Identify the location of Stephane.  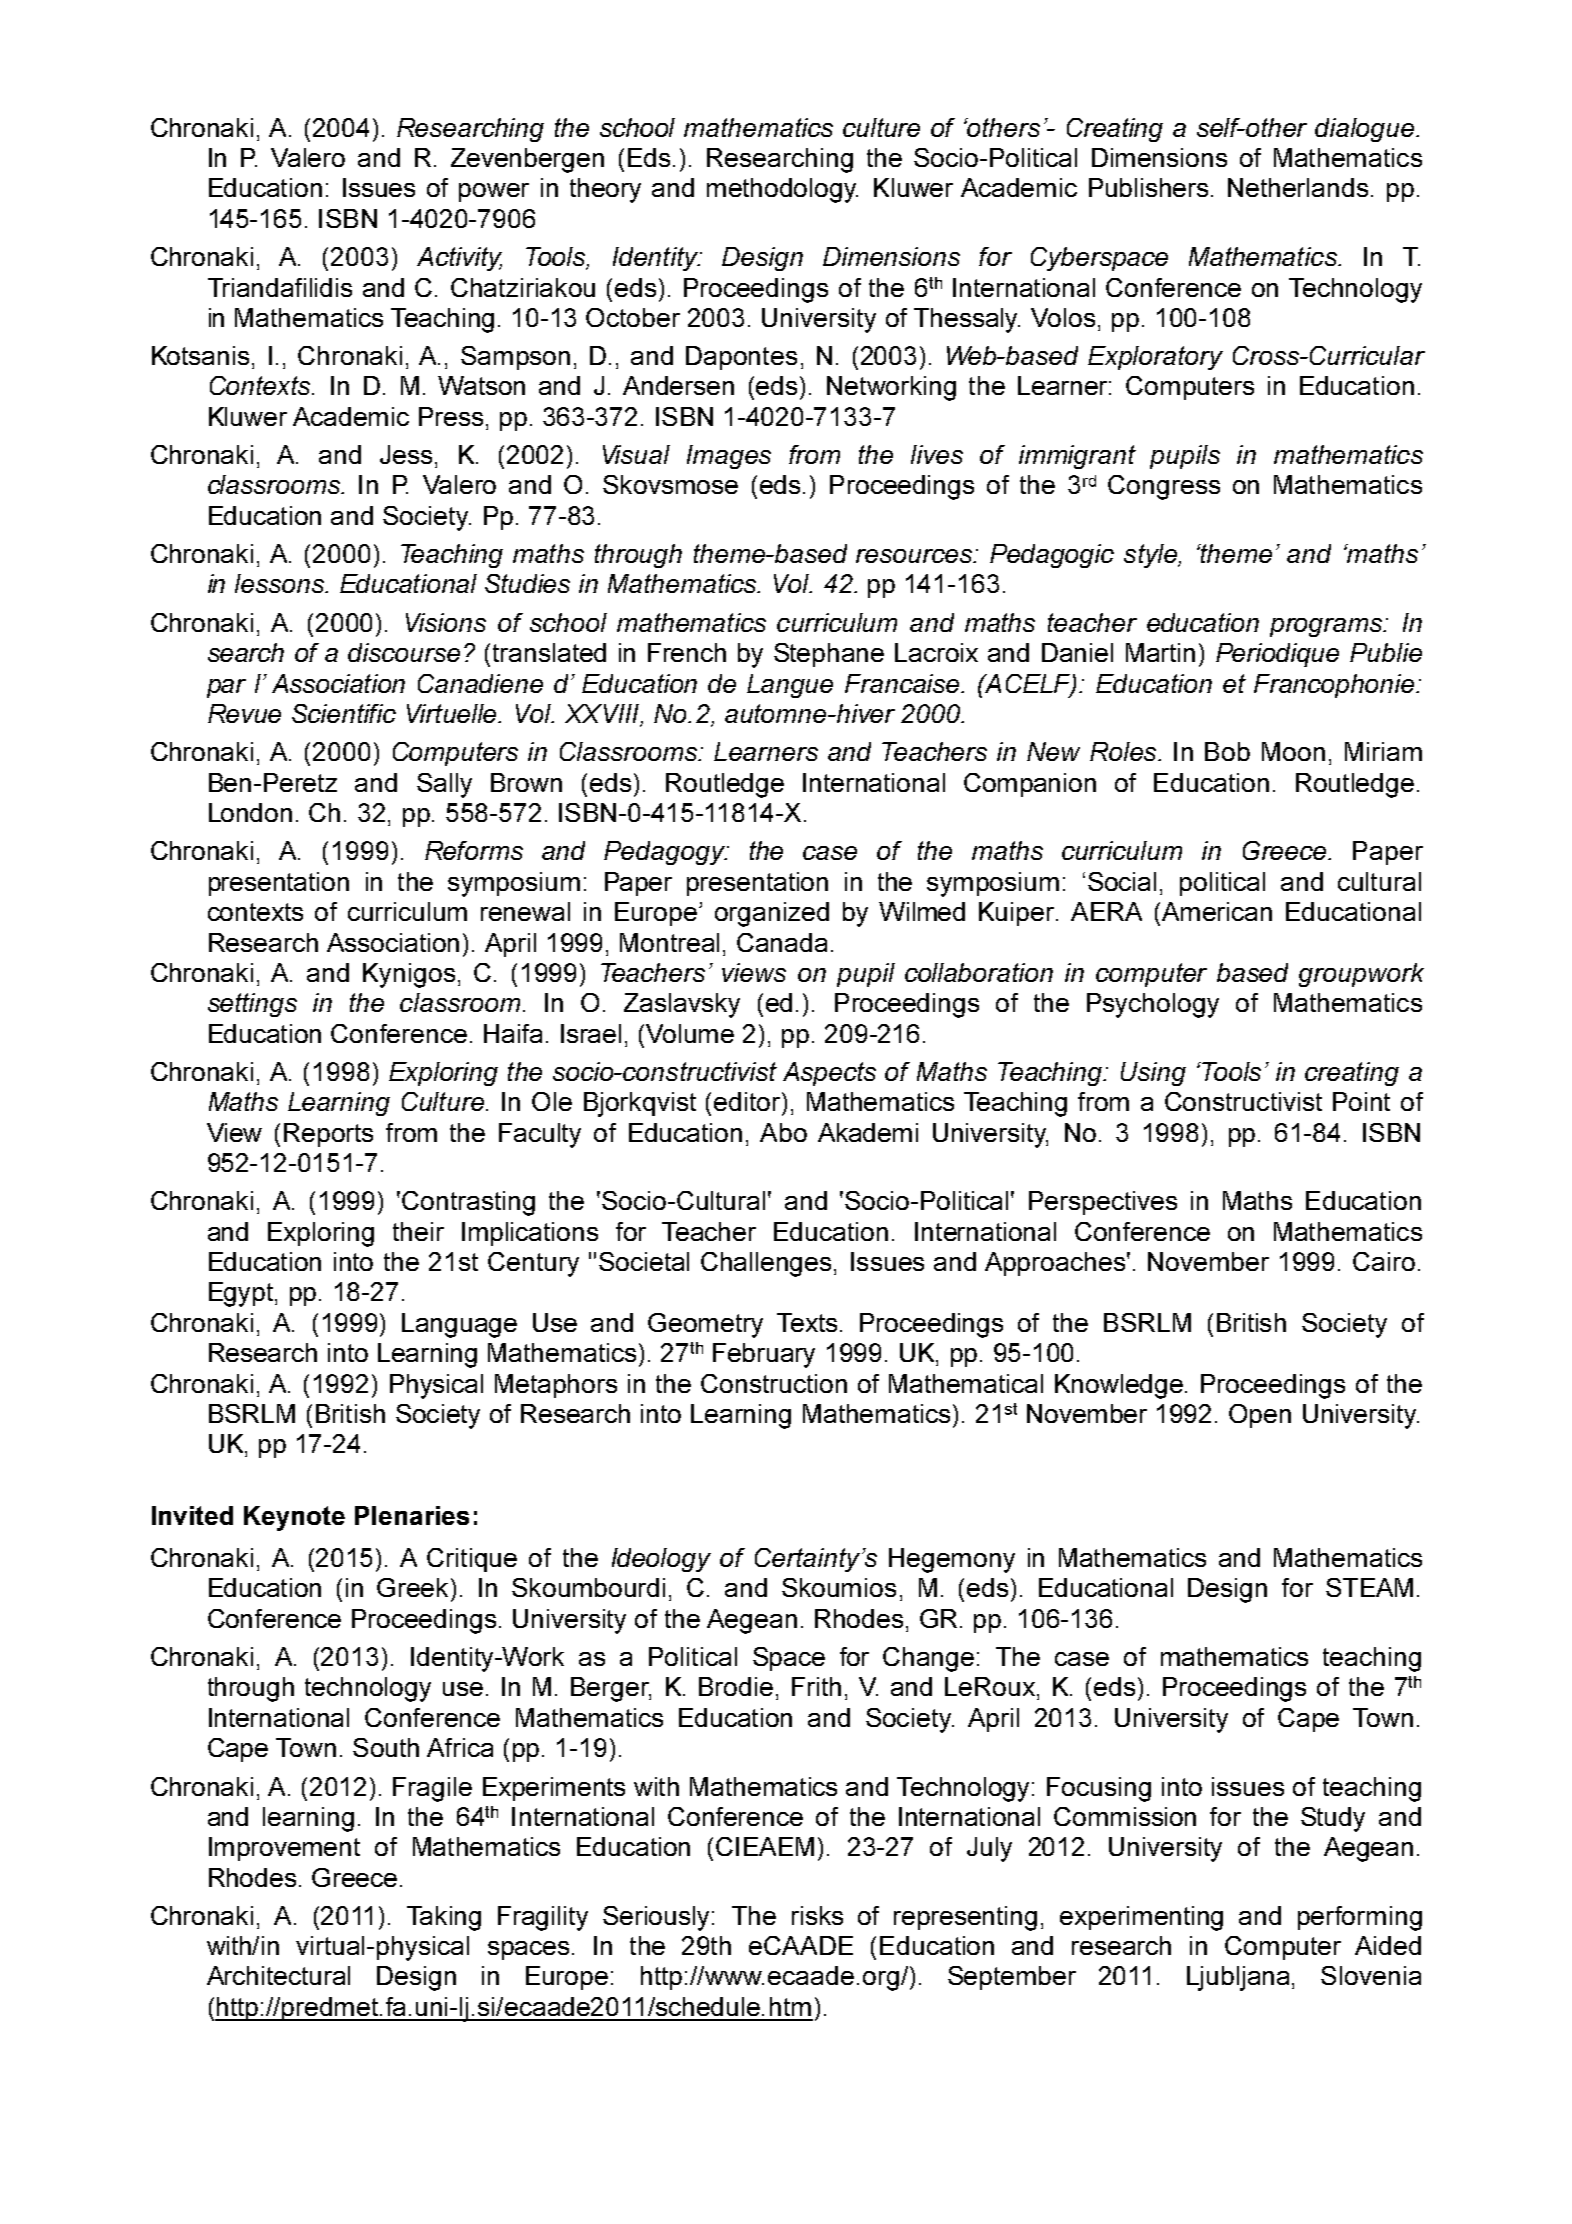
(829, 655).
